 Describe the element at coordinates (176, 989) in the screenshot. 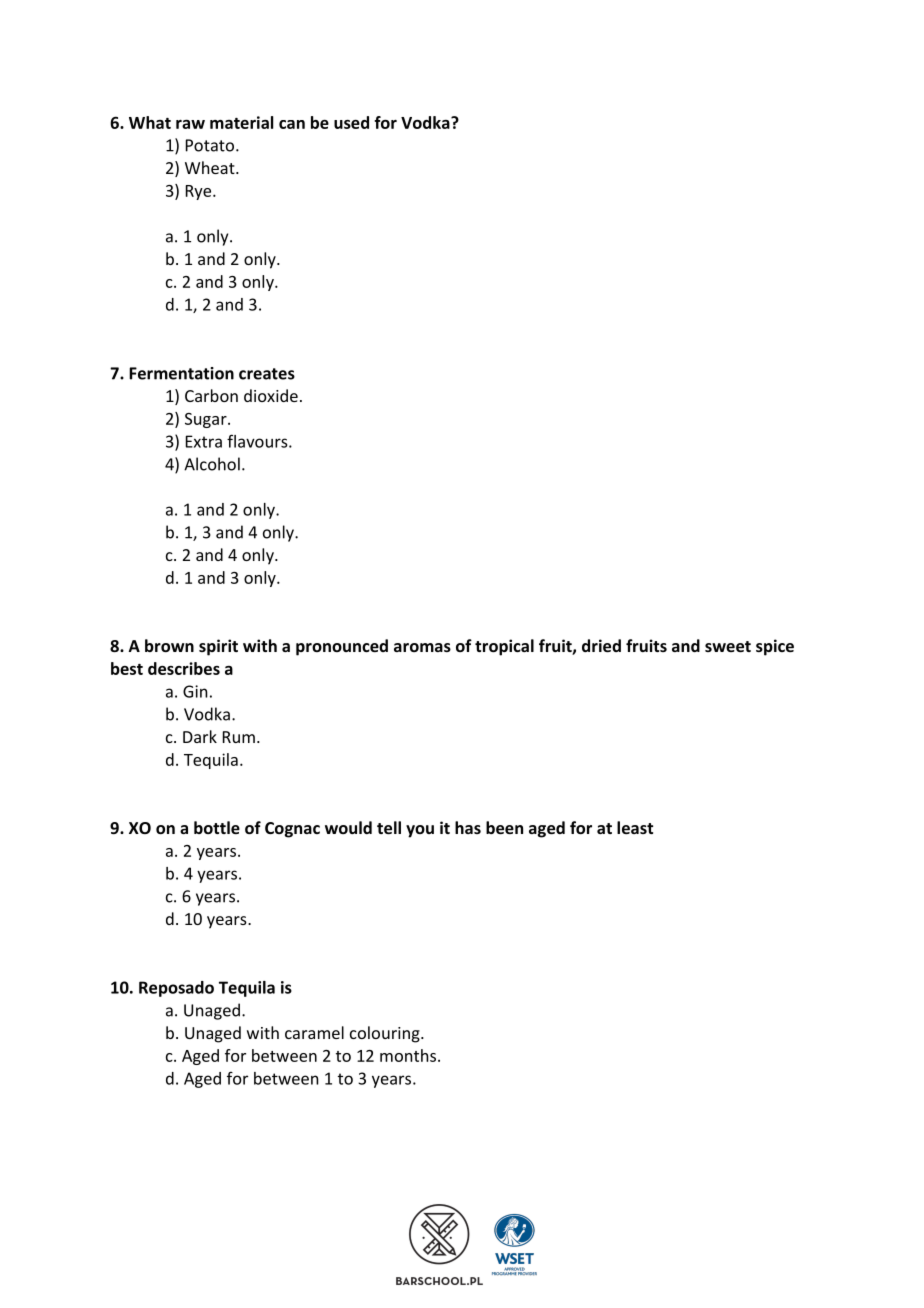

I see `Reposado` at that location.
